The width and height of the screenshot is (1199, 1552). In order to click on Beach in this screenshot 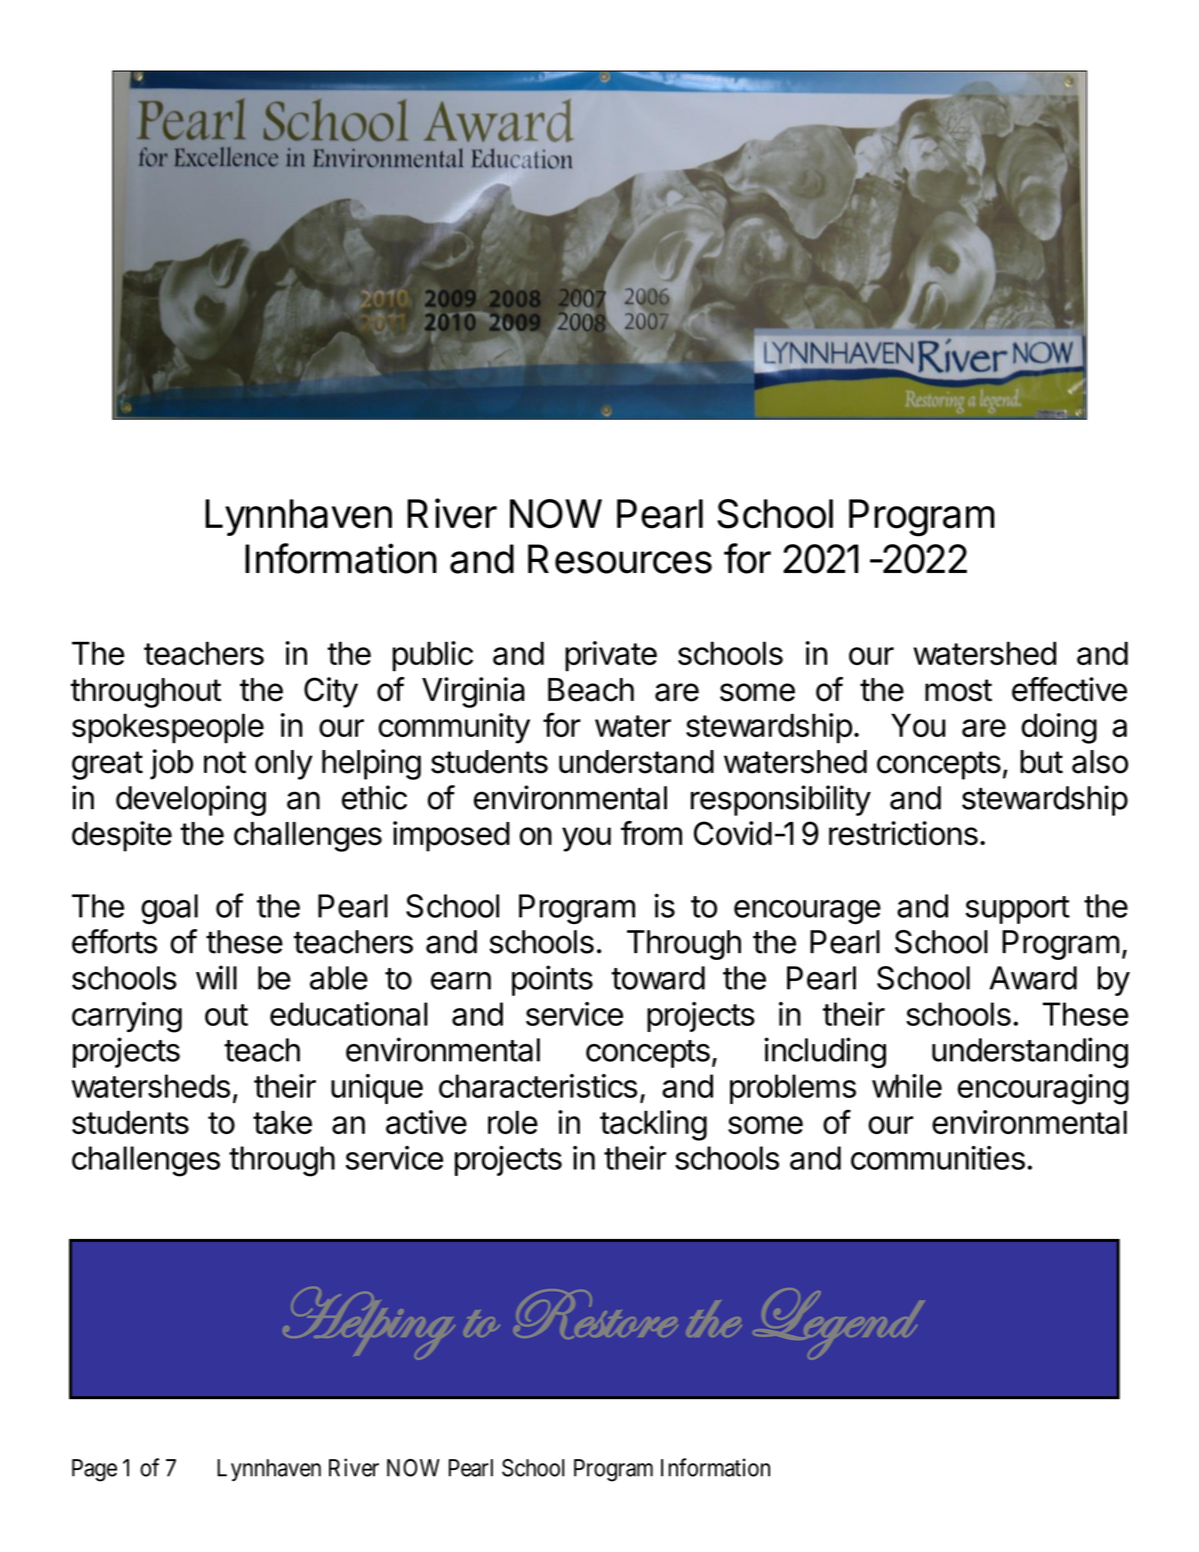, I will do `click(591, 690)`.
